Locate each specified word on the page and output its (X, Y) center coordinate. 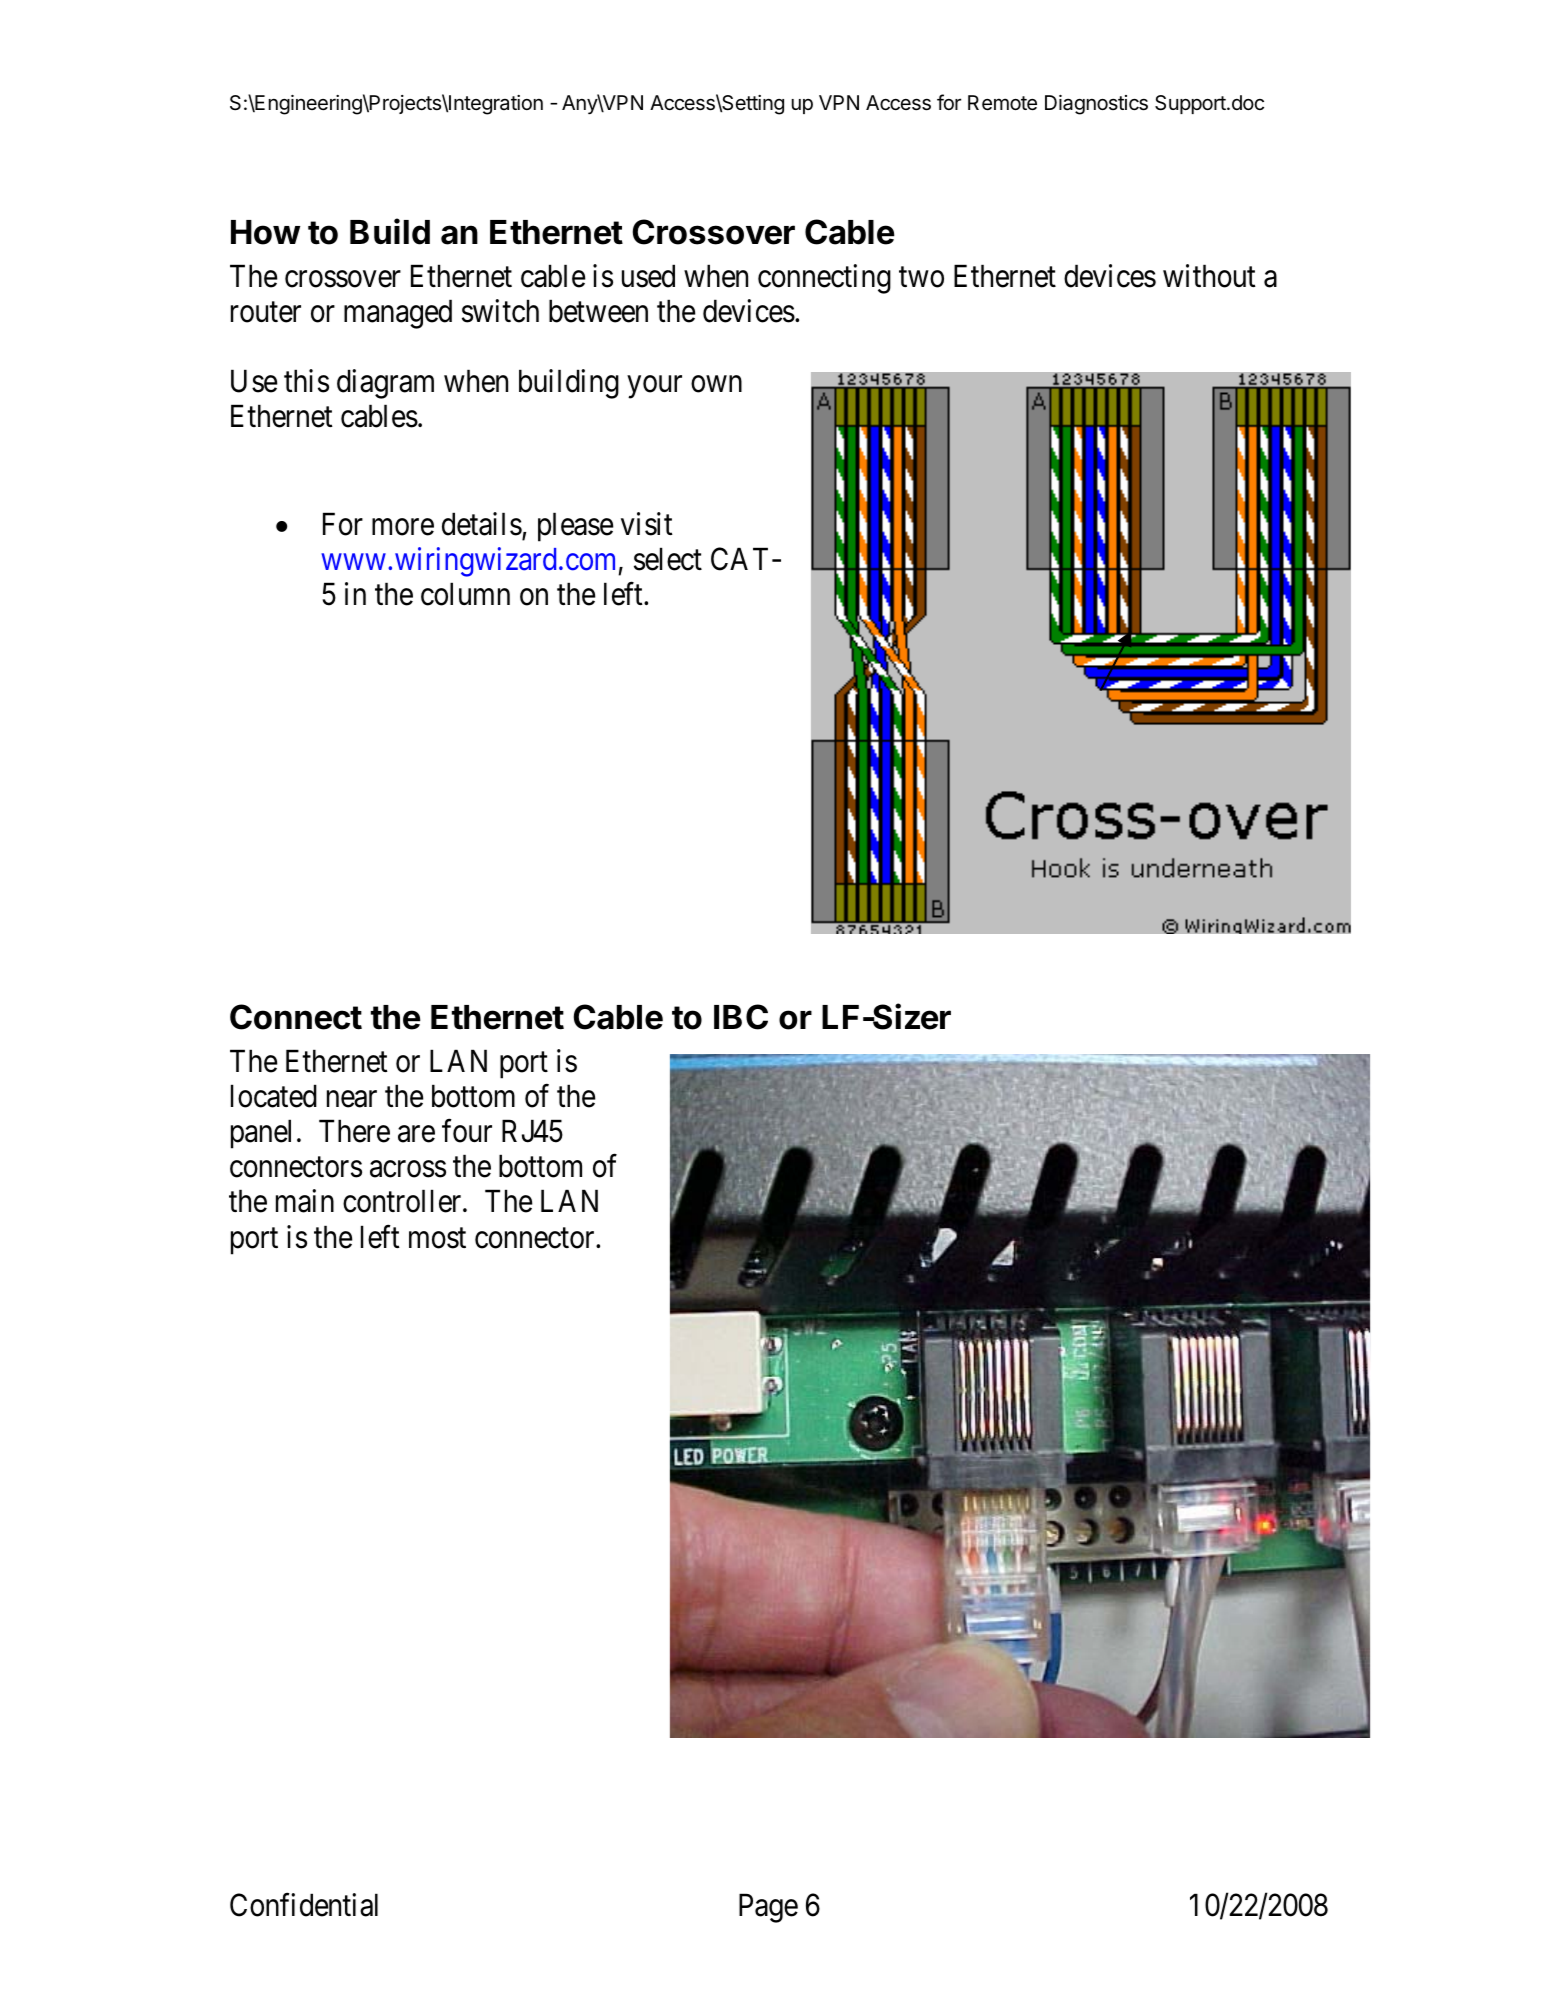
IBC (741, 1017)
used (648, 276)
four (467, 1131)
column (465, 594)
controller (403, 1201)
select (668, 559)
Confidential (304, 1905)
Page (768, 1908)
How (265, 232)
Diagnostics (1096, 105)
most (437, 1238)
